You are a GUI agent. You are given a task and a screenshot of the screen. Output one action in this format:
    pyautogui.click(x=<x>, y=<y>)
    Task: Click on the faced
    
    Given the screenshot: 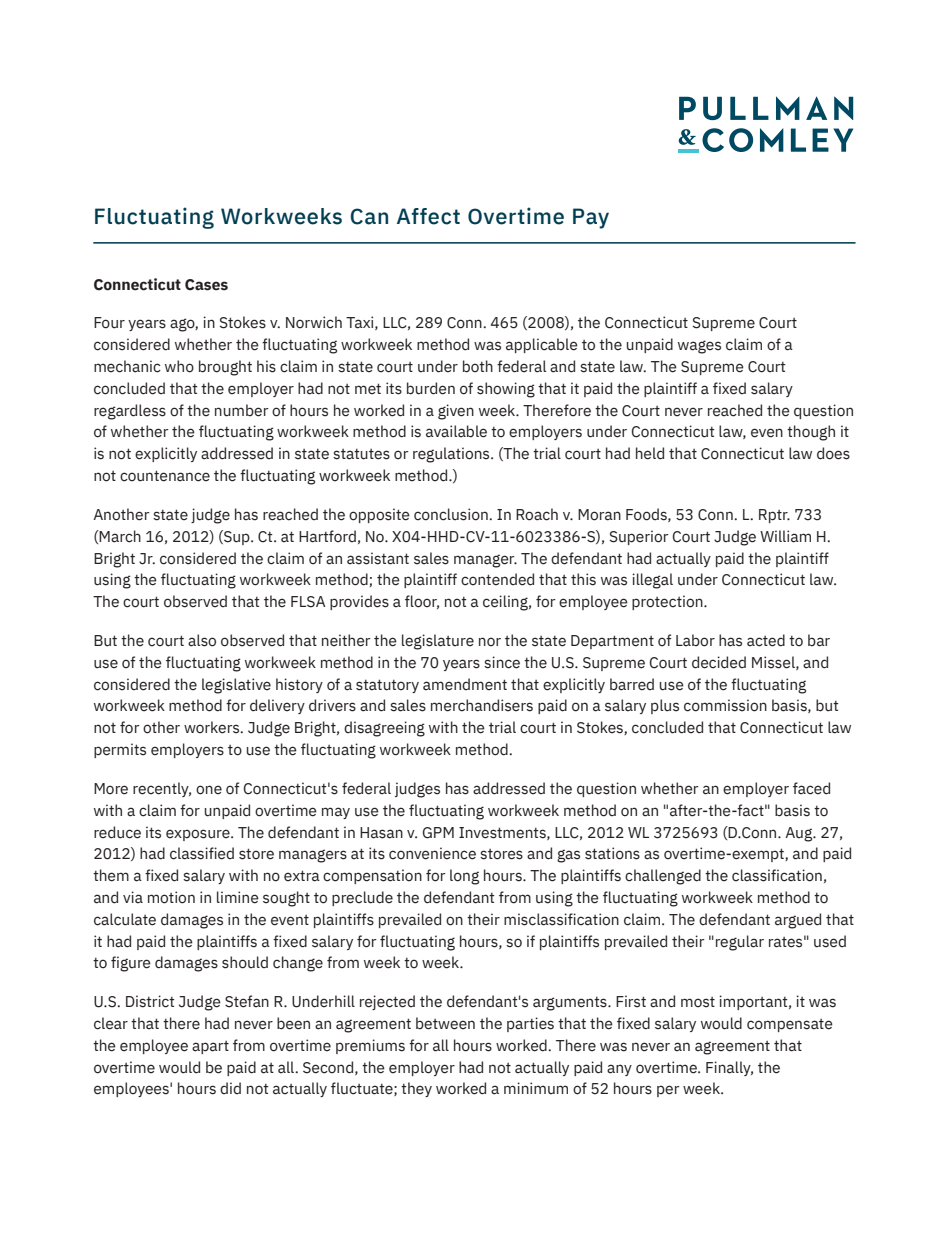 What is the action you would take?
    pyautogui.click(x=811, y=788)
